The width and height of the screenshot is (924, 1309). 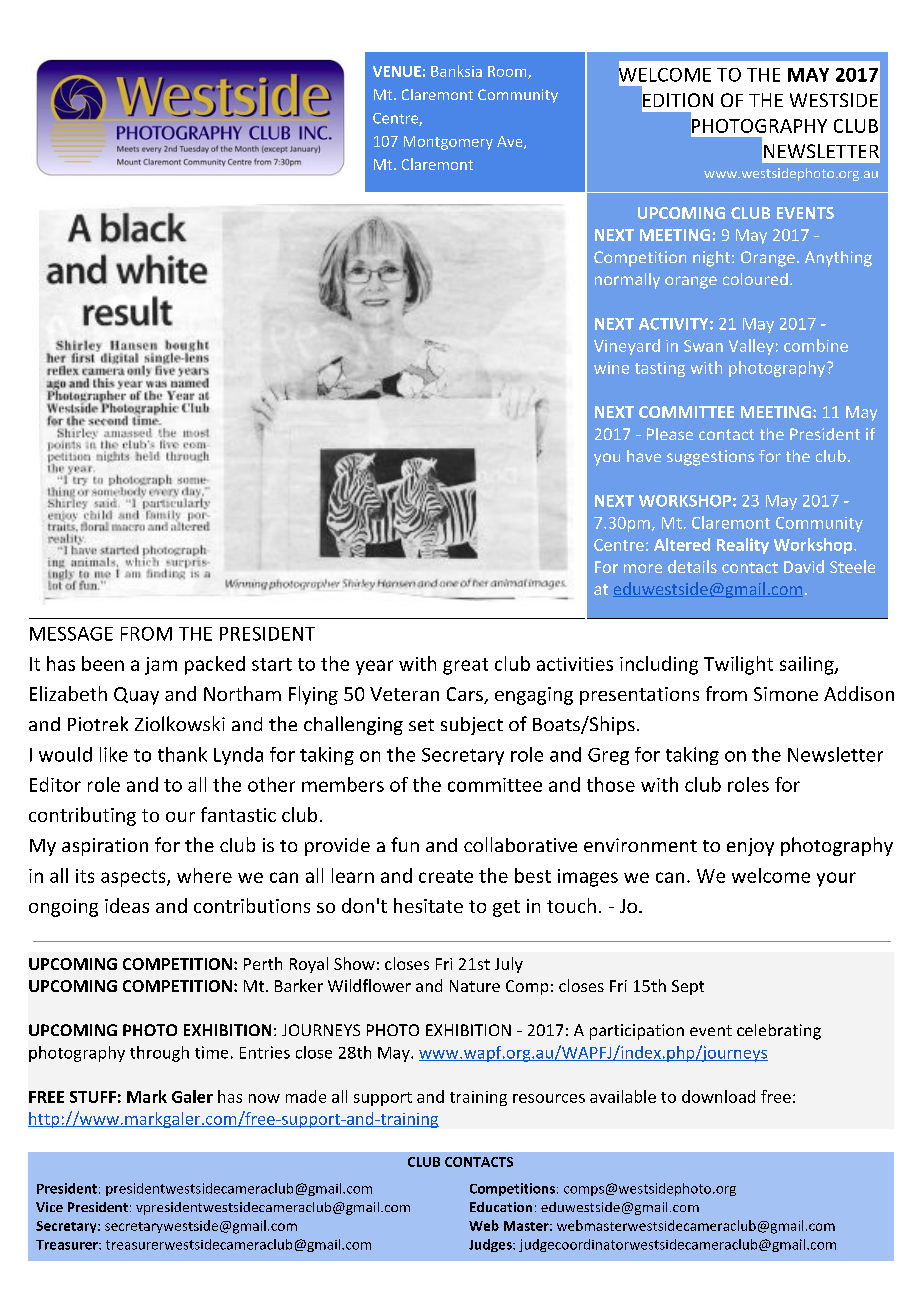 What do you see at coordinates (428, 905) in the screenshot?
I see `hesitate` at bounding box center [428, 905].
